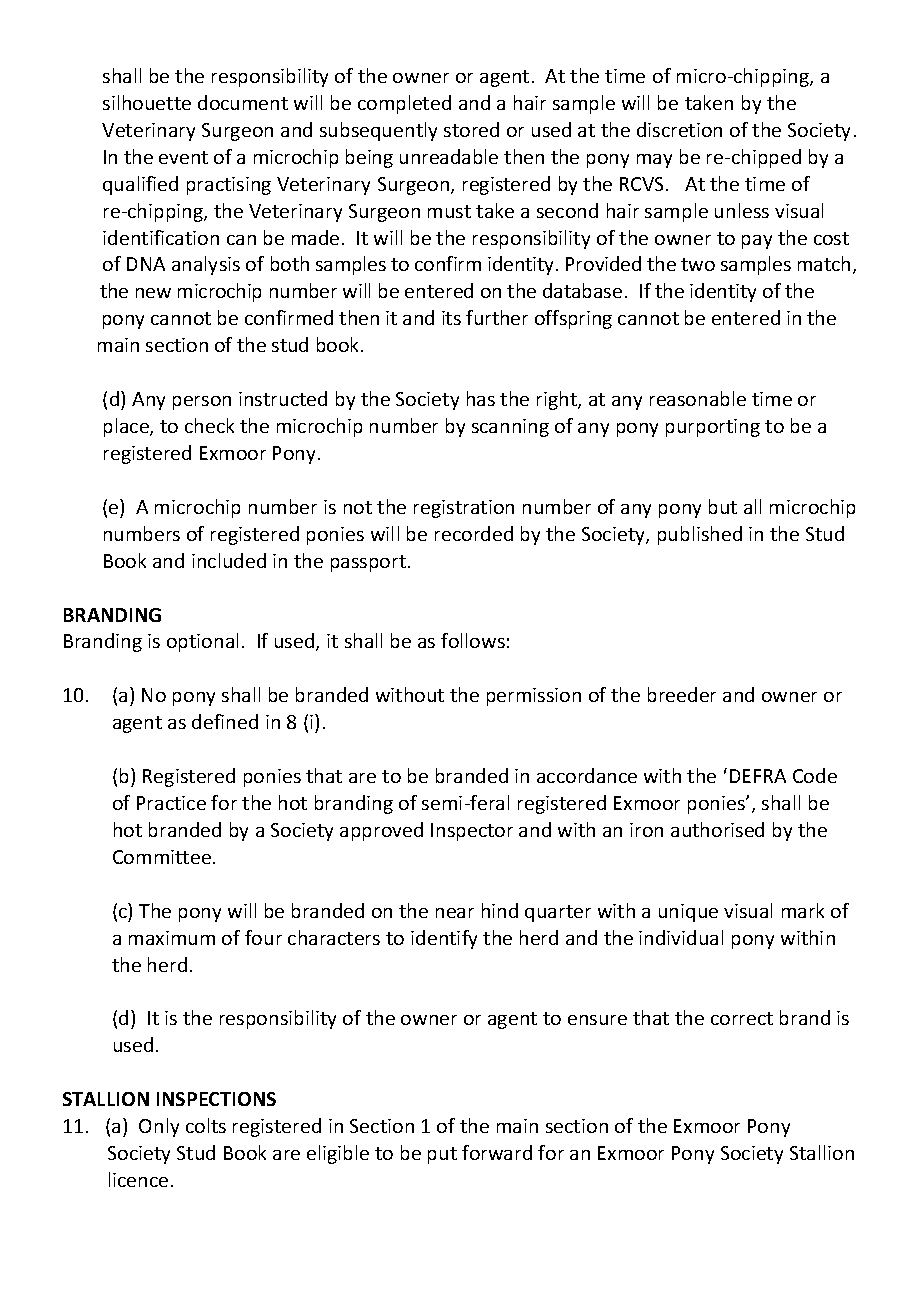  Describe the element at coordinates (202, 642) in the screenshot. I see `optional` at that location.
